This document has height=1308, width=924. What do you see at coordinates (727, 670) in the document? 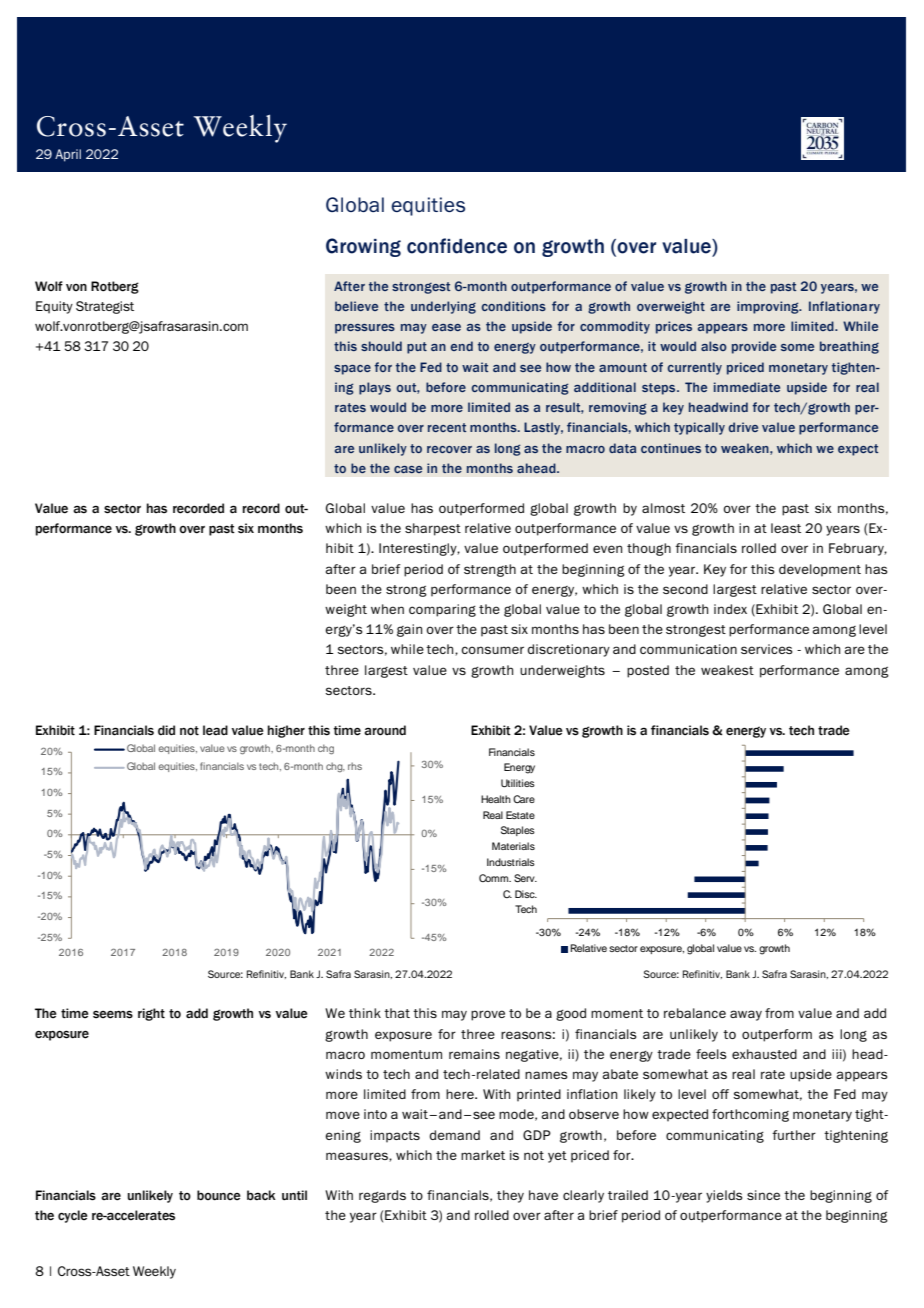
I see `weakest` at bounding box center [727, 670].
